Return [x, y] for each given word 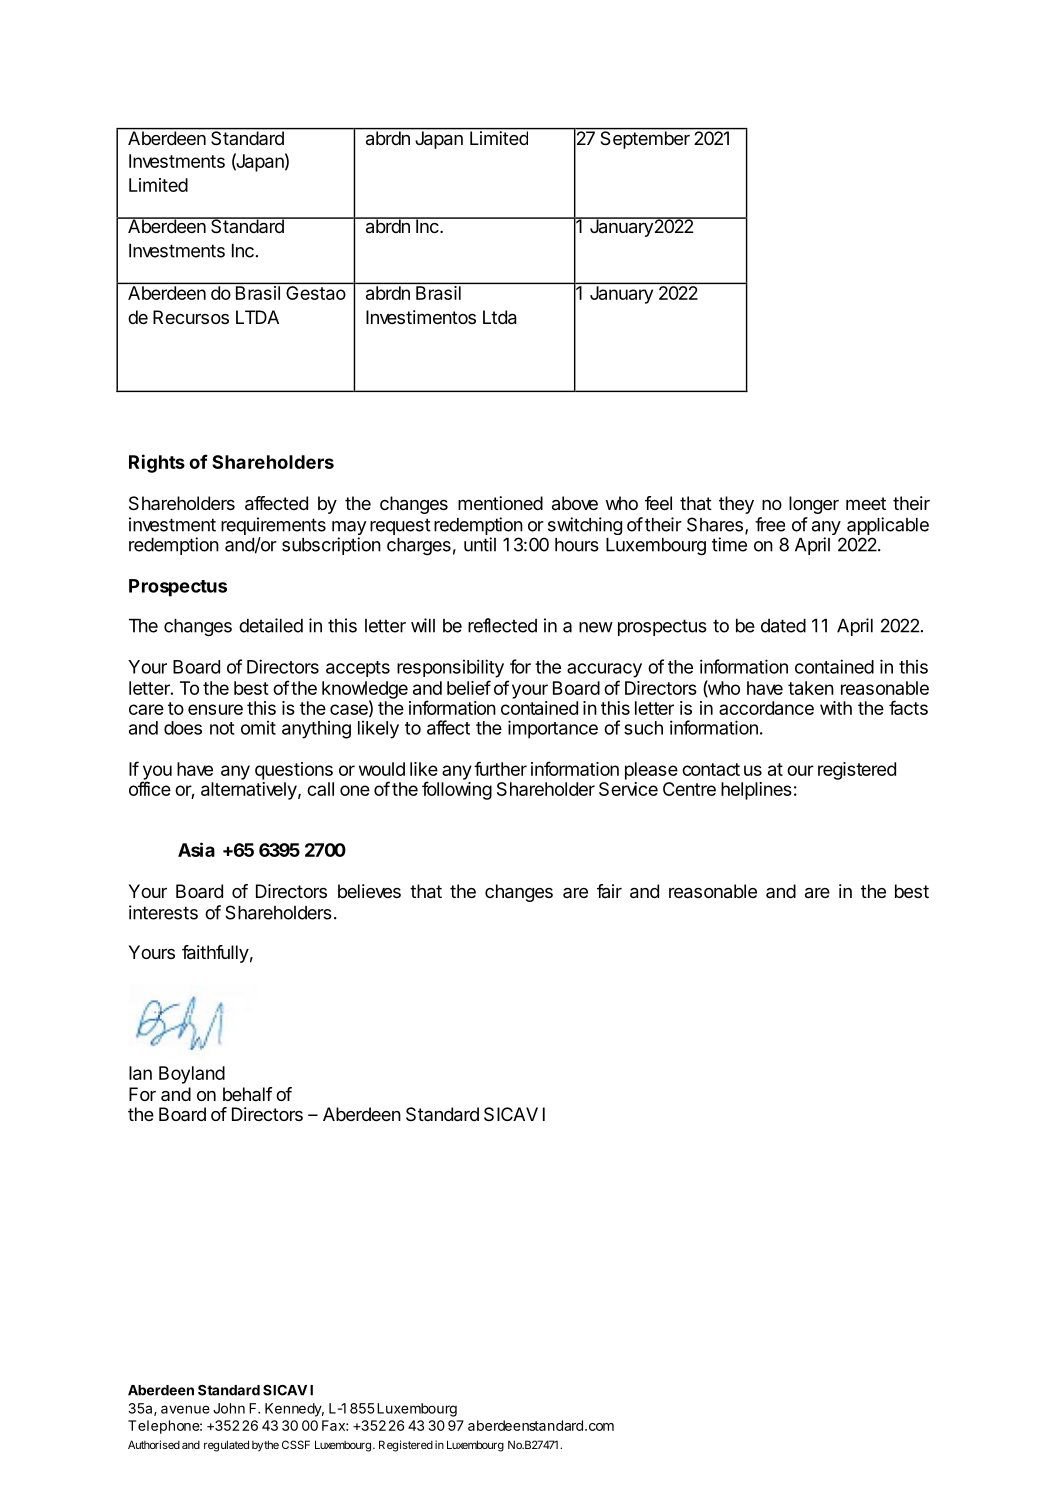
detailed [271, 625]
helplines [756, 791]
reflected [502, 625]
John [229, 1408]
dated [783, 626]
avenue [185, 1409]
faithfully [215, 954]
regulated [226, 1446]
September [645, 139]
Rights [157, 463]
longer [814, 505]
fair [609, 891]
